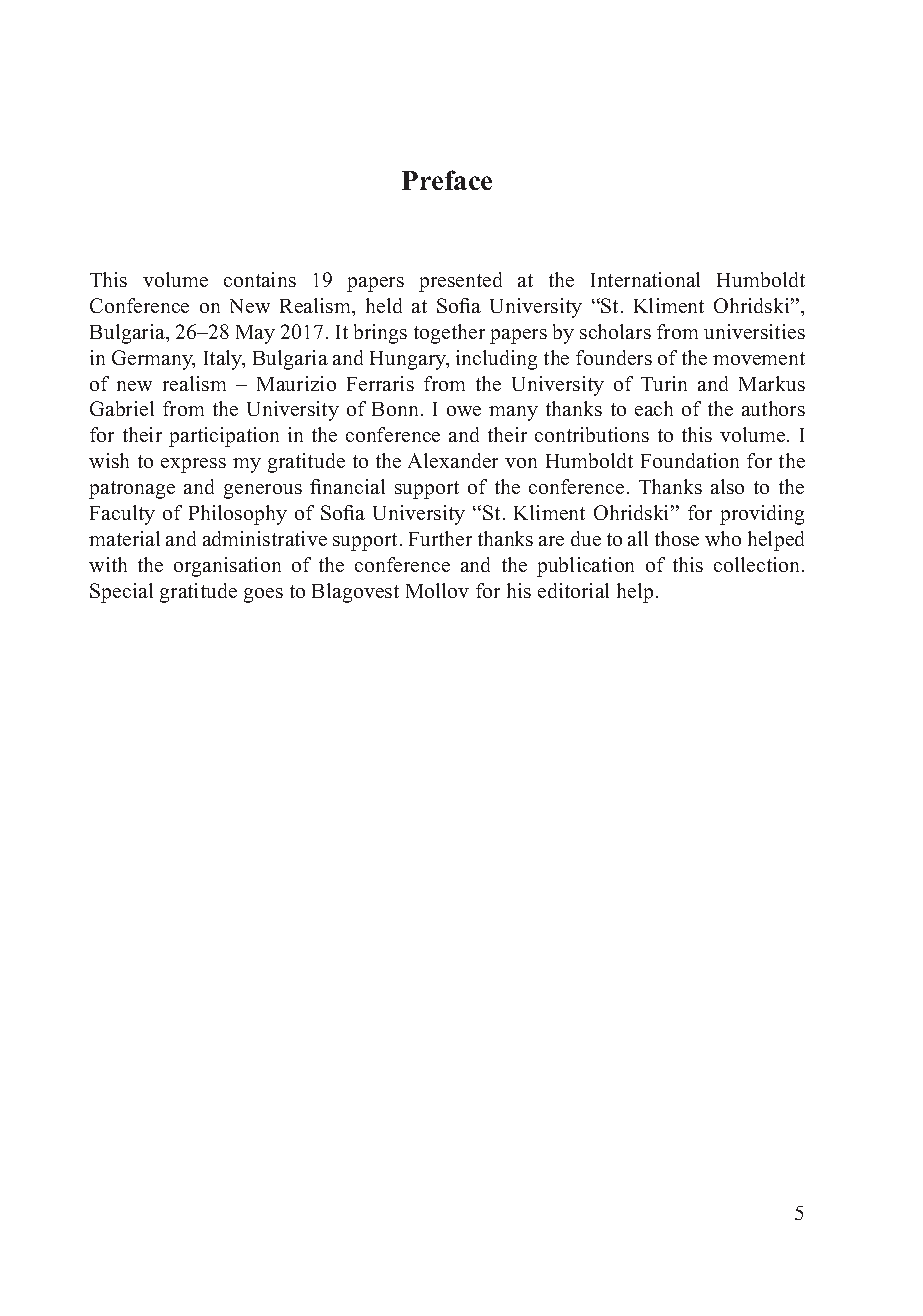 The image size is (923, 1316). Describe the element at coordinates (460, 282) in the screenshot. I see `presented` at that location.
